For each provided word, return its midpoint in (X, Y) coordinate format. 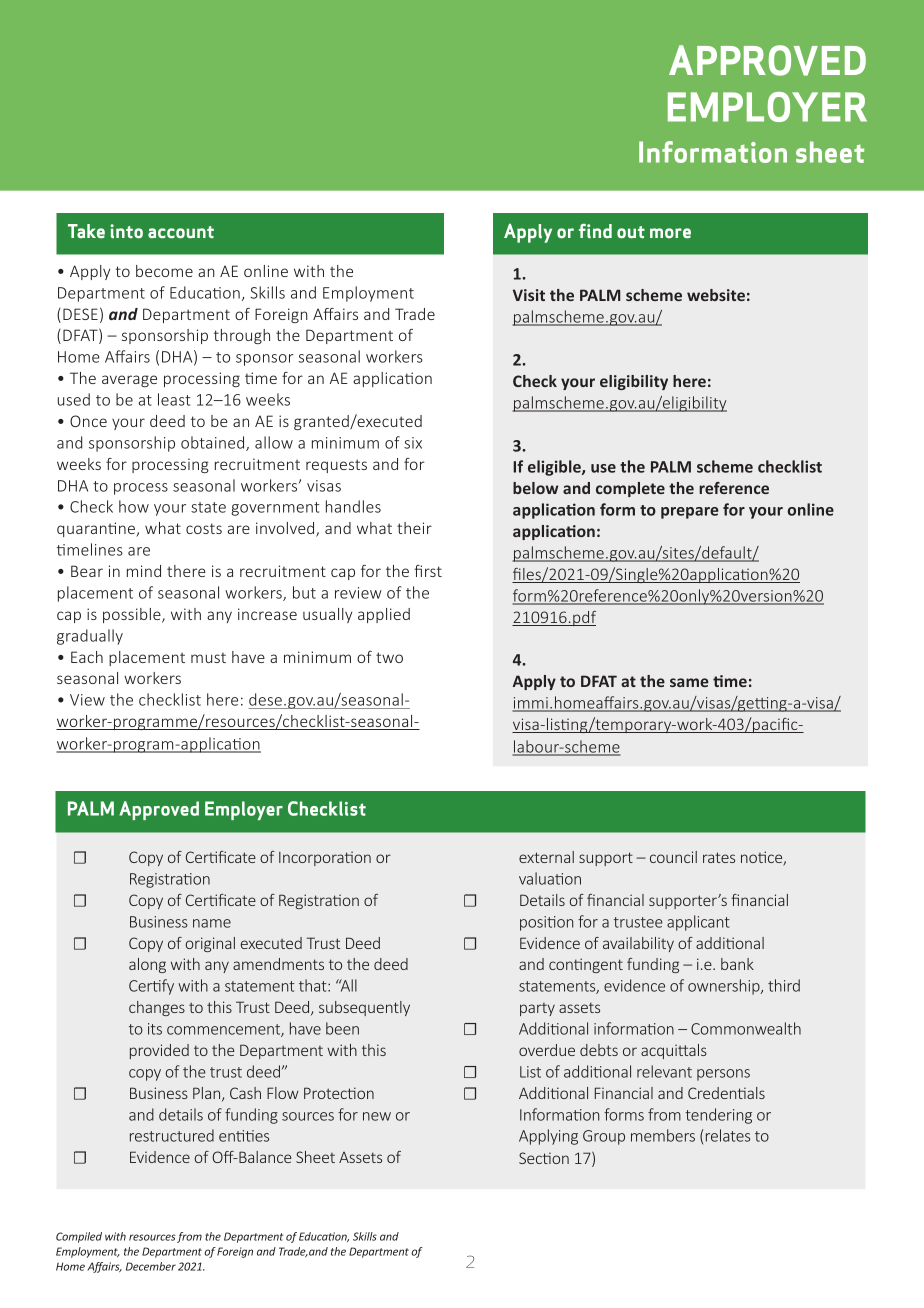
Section (544, 1158)
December (151, 1266)
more (670, 233)
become (164, 271)
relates (726, 1135)
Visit (529, 295)
